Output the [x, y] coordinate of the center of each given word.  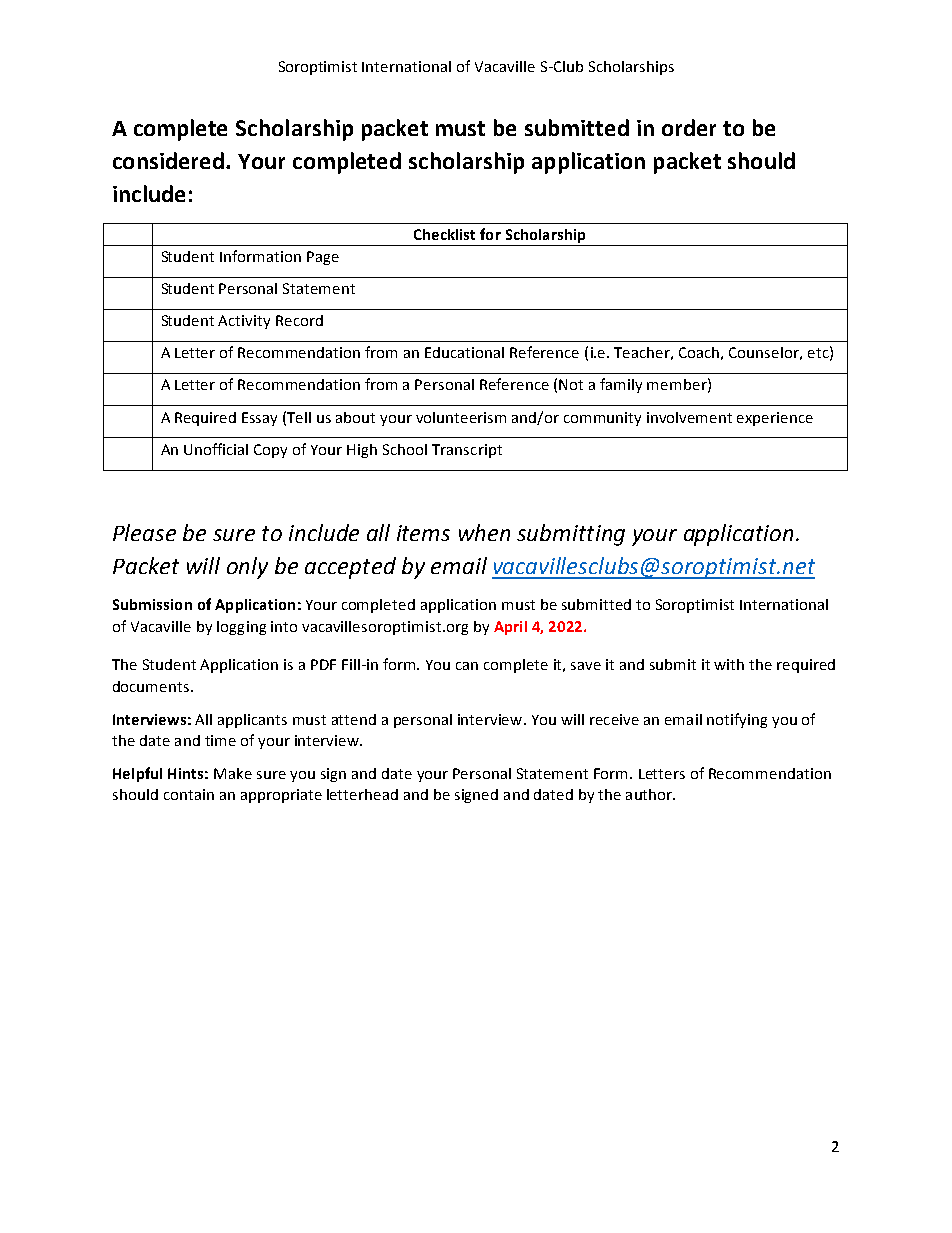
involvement [689, 417]
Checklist [444, 234]
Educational [464, 352]
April [510, 628]
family [621, 385]
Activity [244, 322]
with [729, 664]
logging [241, 628]
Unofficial [216, 449]
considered [170, 160]
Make [233, 773]
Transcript [467, 451]
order [689, 127]
